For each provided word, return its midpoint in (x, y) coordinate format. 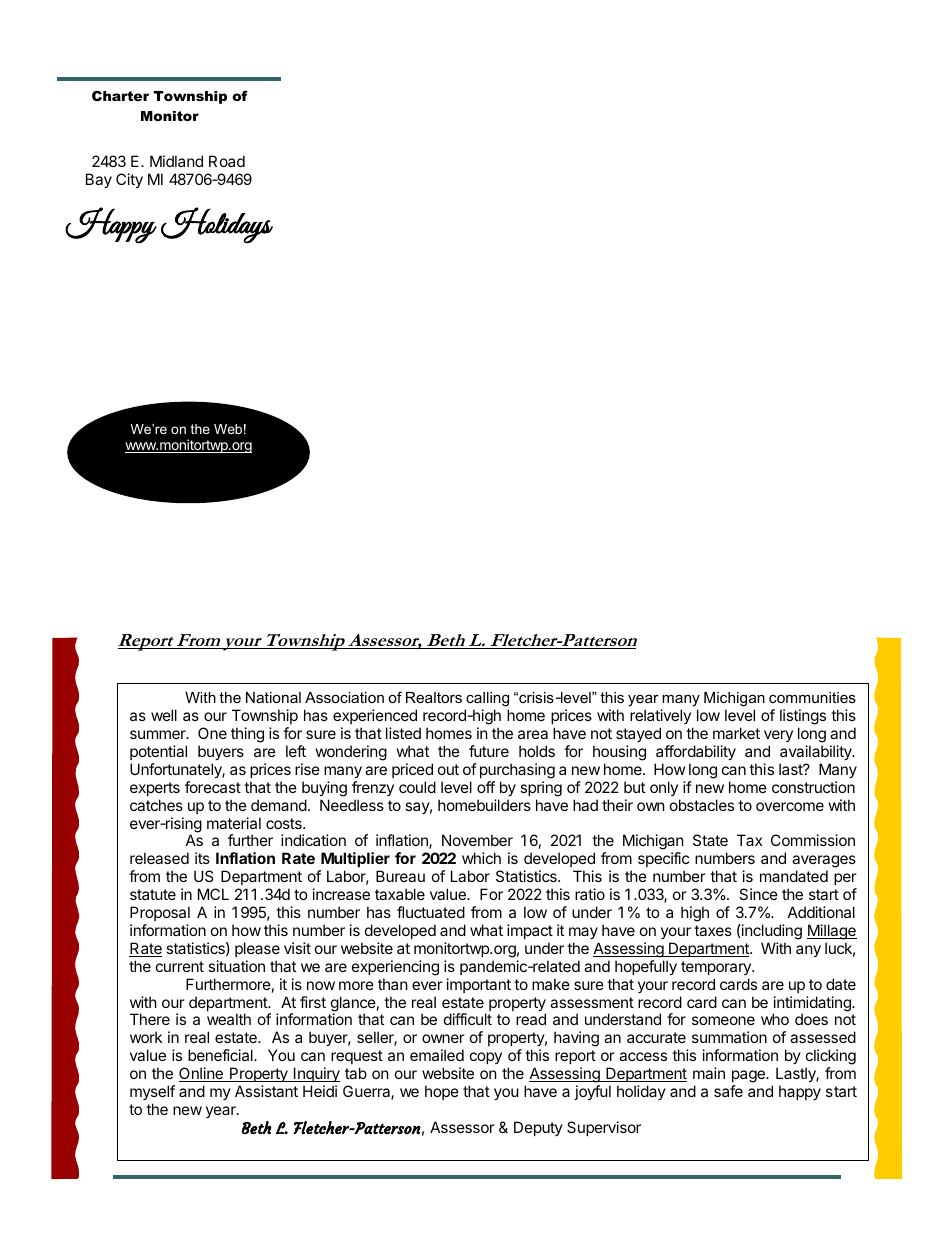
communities (812, 697)
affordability (696, 752)
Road (227, 161)
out (448, 769)
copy (486, 1058)
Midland (176, 161)
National (273, 697)
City (129, 180)
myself (152, 1092)
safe (728, 1091)
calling (487, 699)
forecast (213, 787)
